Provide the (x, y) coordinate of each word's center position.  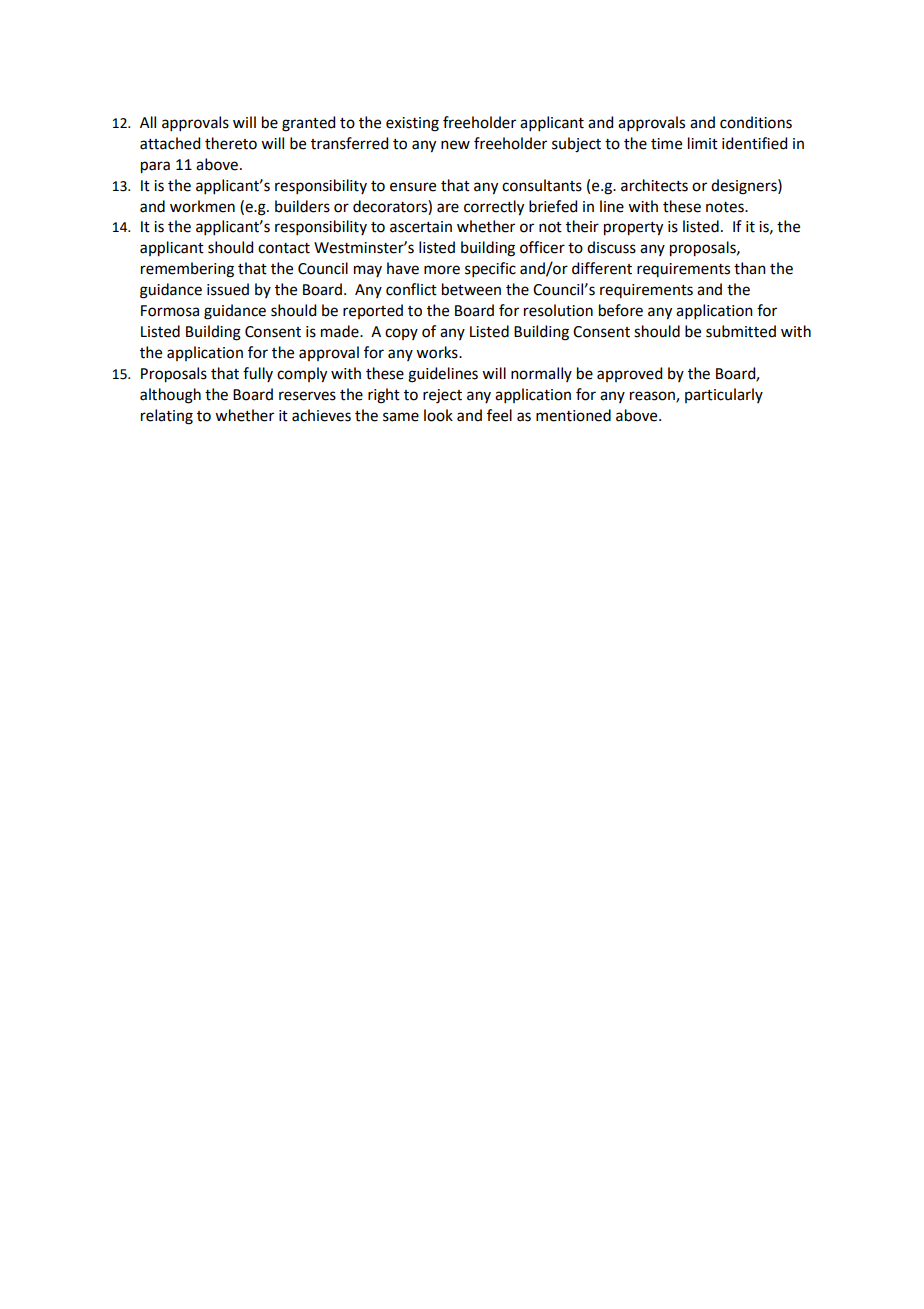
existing (412, 124)
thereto (231, 143)
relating (167, 417)
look (438, 415)
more (442, 270)
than (750, 268)
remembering (187, 270)
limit (703, 143)
